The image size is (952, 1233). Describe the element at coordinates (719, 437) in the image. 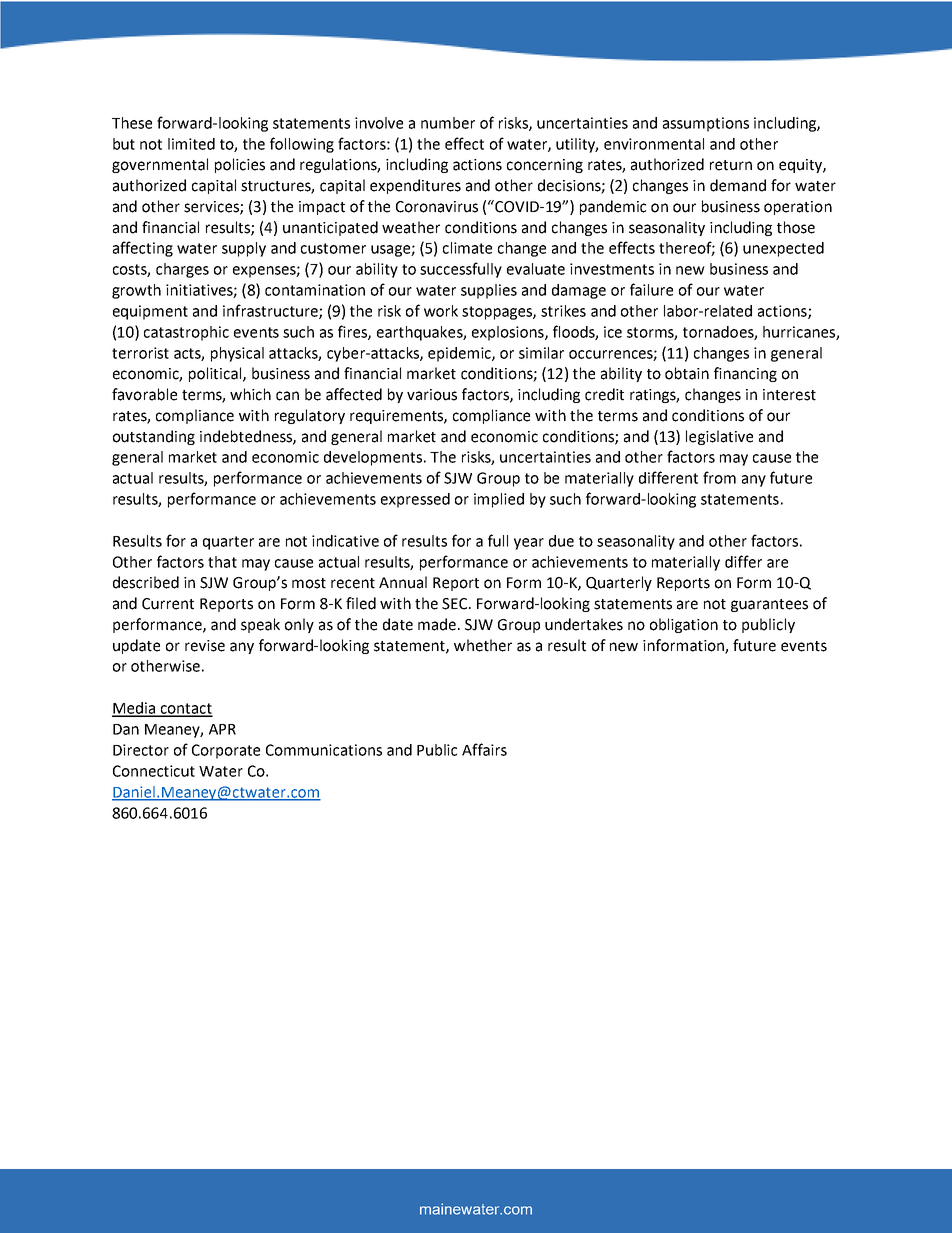

I see `legislative` at that location.
